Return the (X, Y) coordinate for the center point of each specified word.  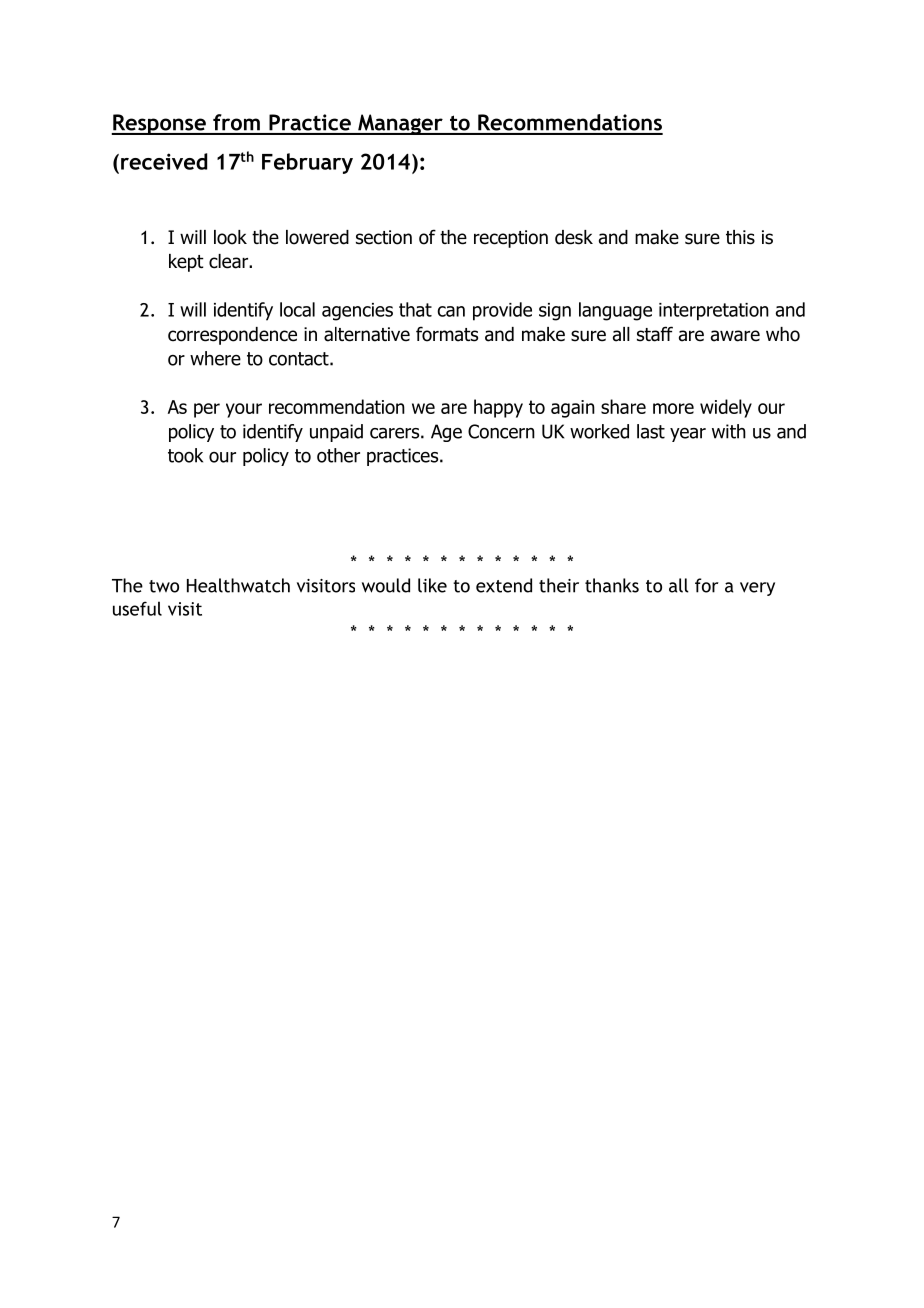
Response (159, 124)
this (740, 237)
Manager (400, 124)
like (432, 585)
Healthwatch (238, 585)
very (757, 589)
